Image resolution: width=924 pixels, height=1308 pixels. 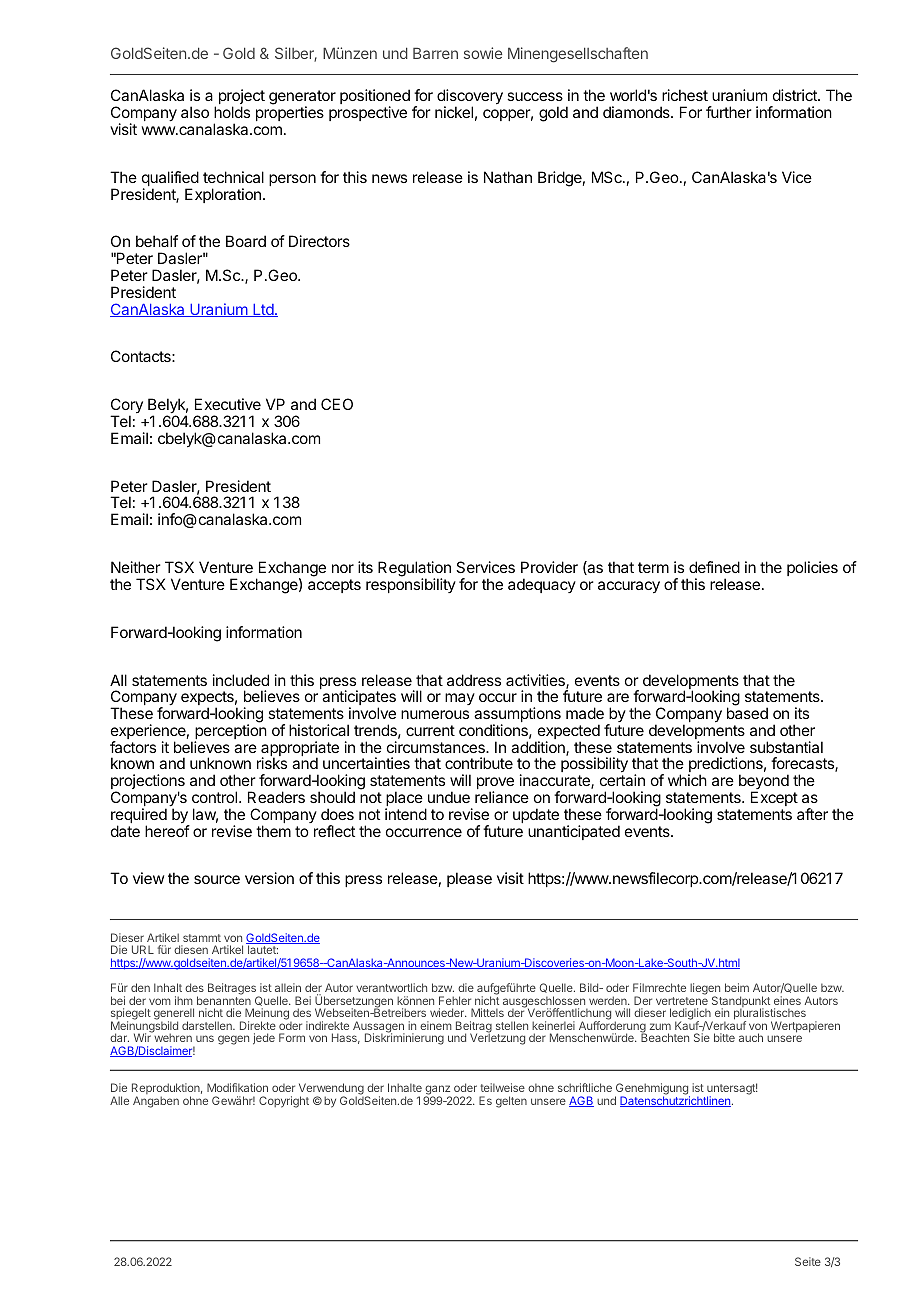 What do you see at coordinates (233, 1040) in the image?
I see `gegen` at bounding box center [233, 1040].
